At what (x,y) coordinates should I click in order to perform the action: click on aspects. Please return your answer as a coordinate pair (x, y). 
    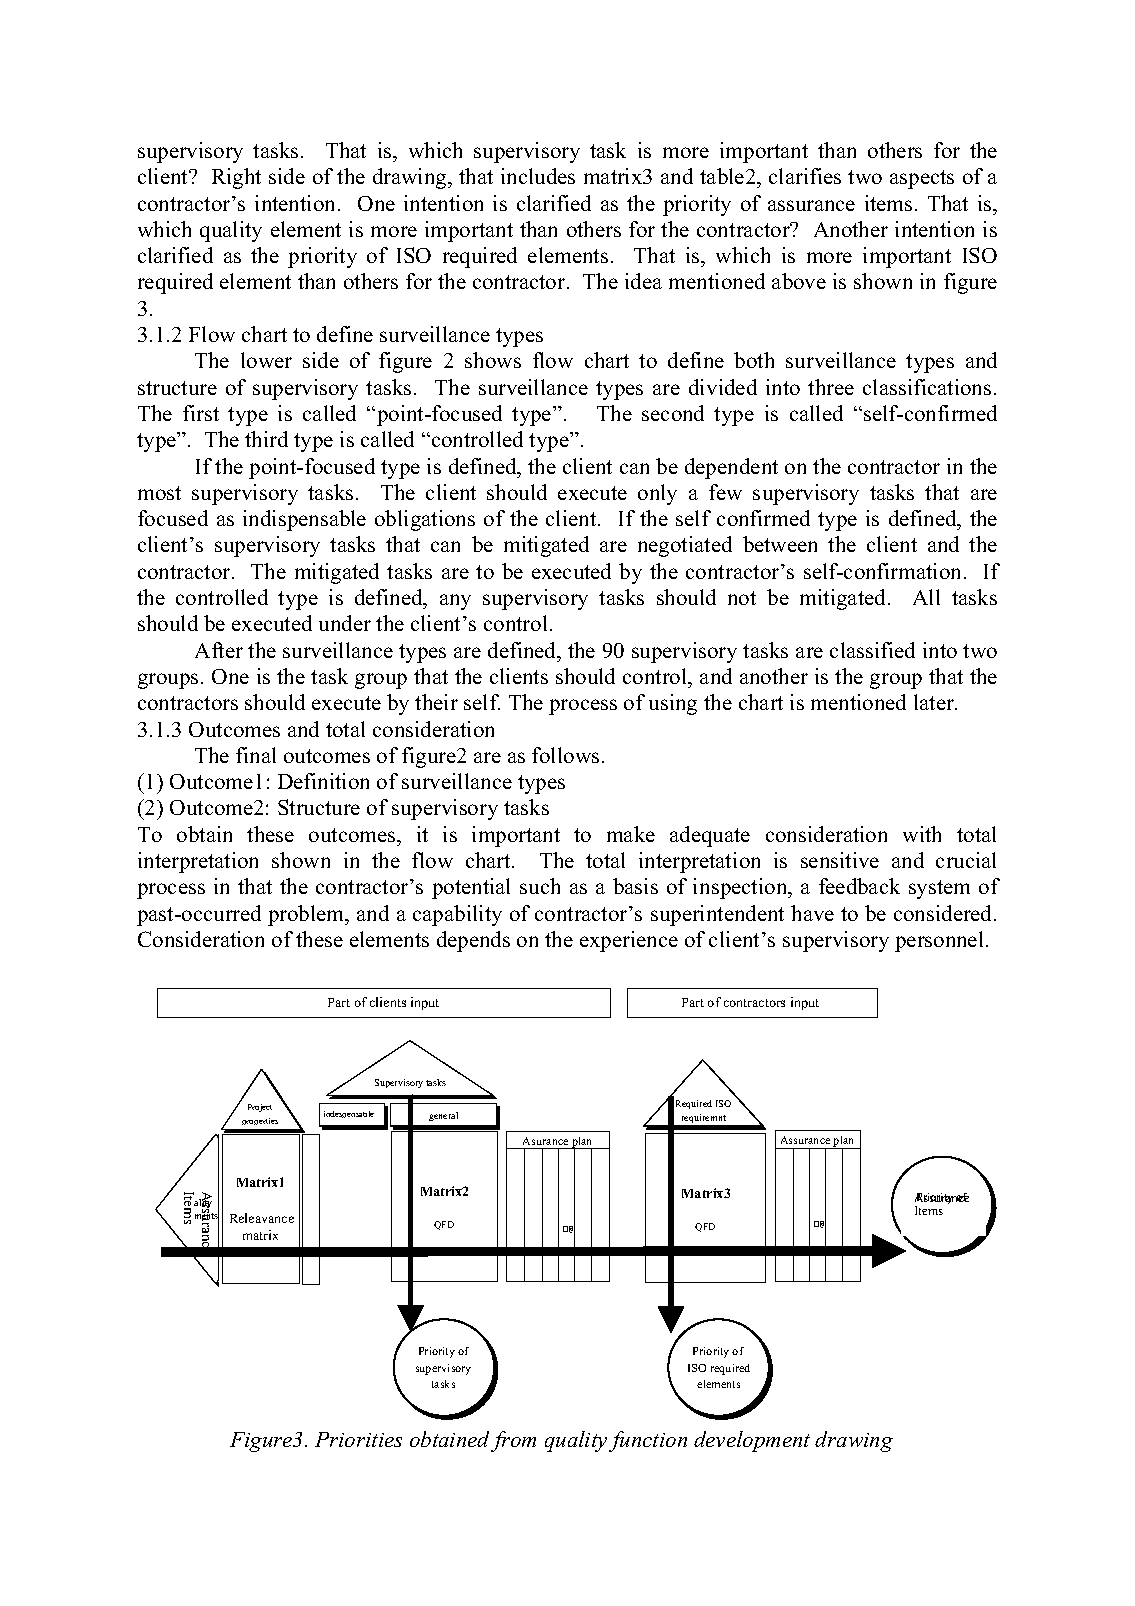
    Looking at the image, I should click on (922, 179).
